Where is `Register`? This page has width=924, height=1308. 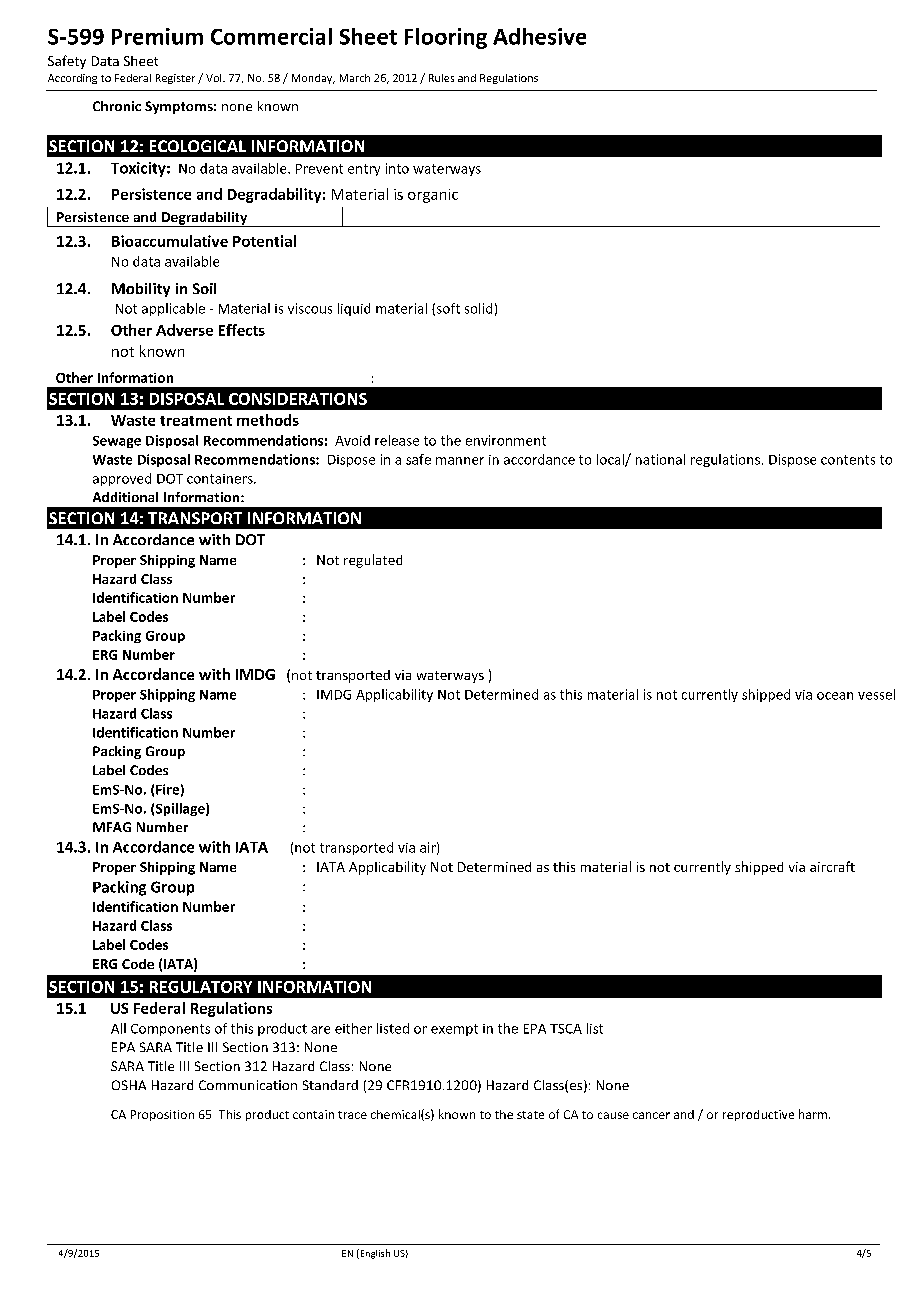 Register is located at coordinates (175, 79).
